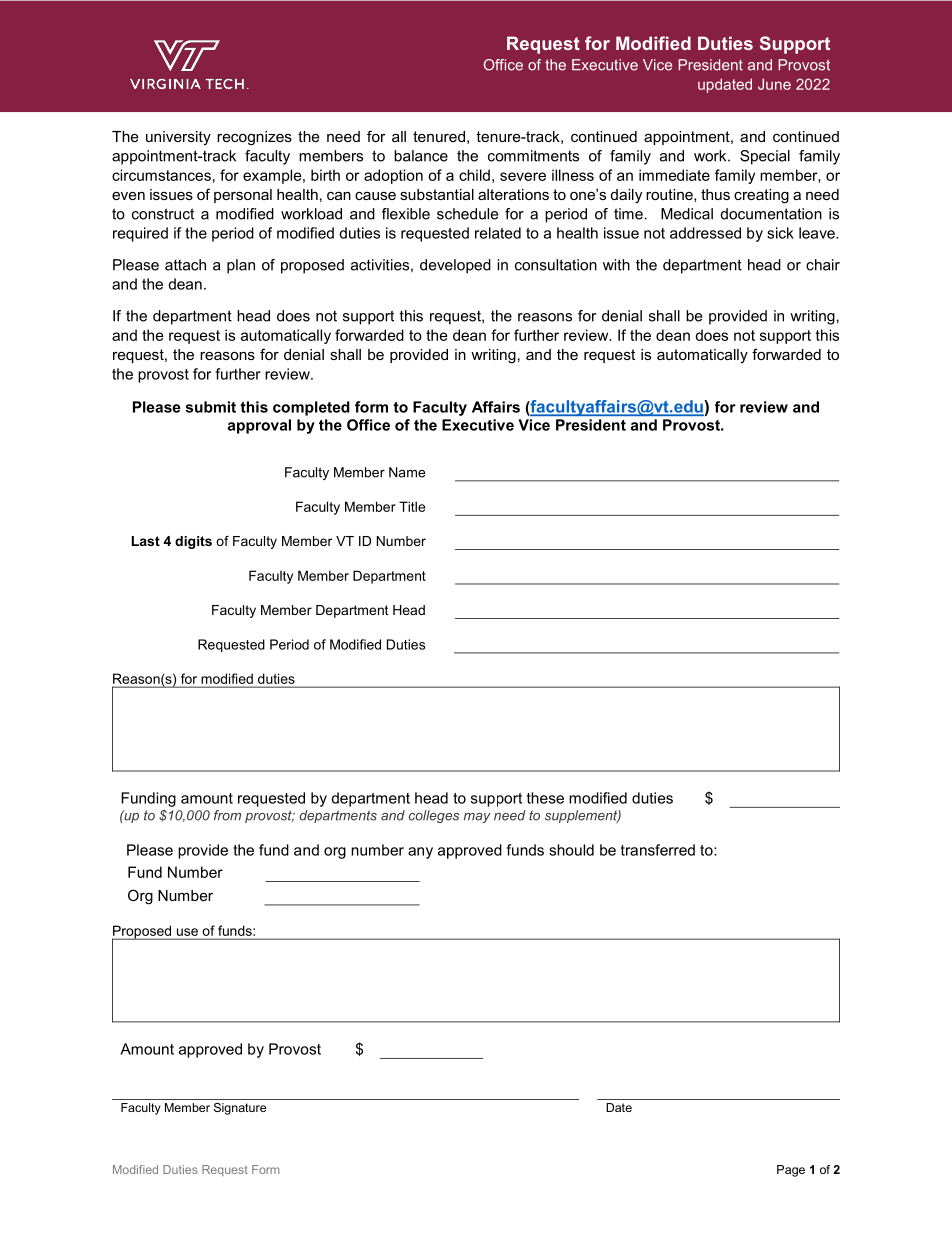 This screenshot has width=952, height=1233. Describe the element at coordinates (178, 138) in the screenshot. I see `university` at that location.
